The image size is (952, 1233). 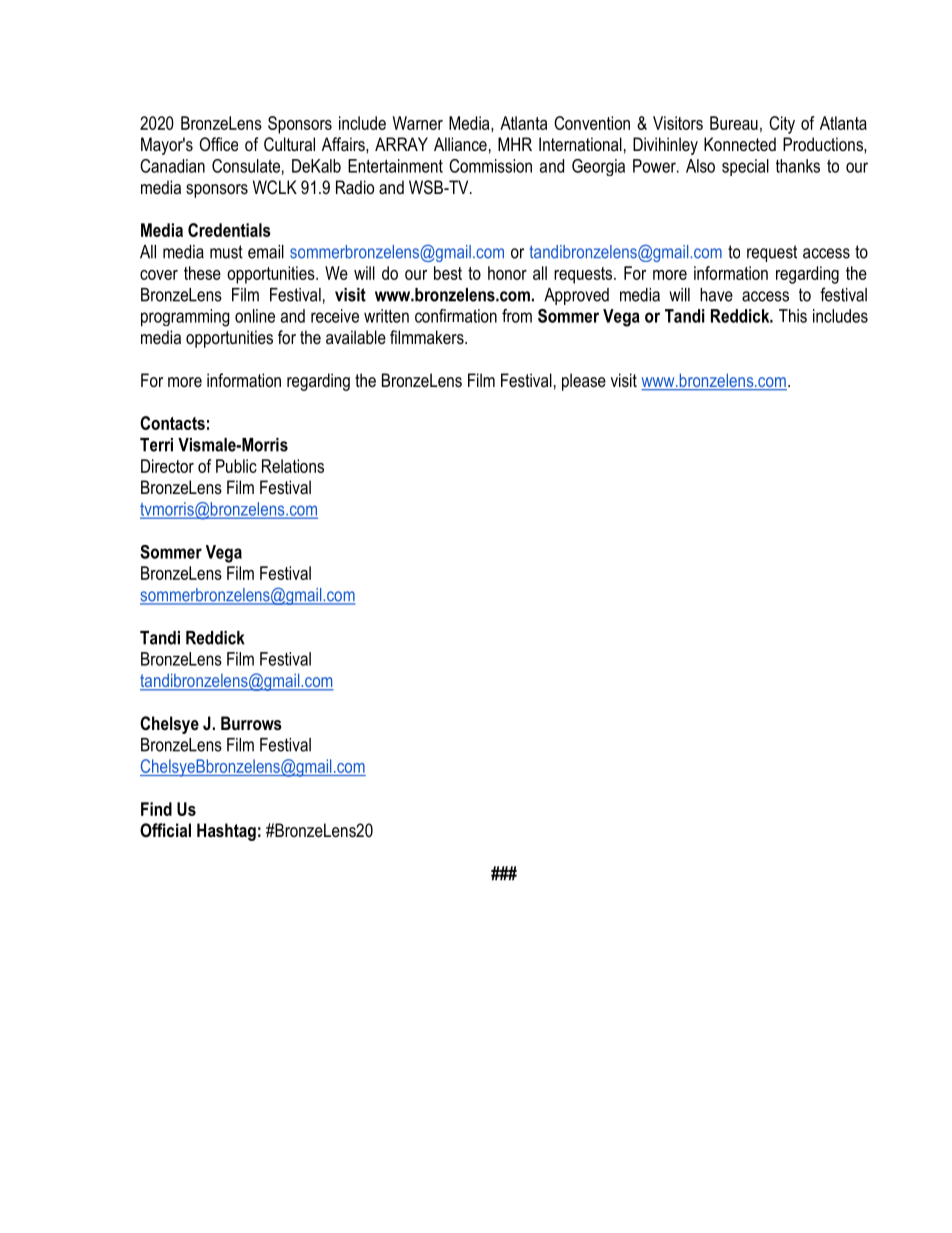 I want to click on Public, so click(x=236, y=466).
